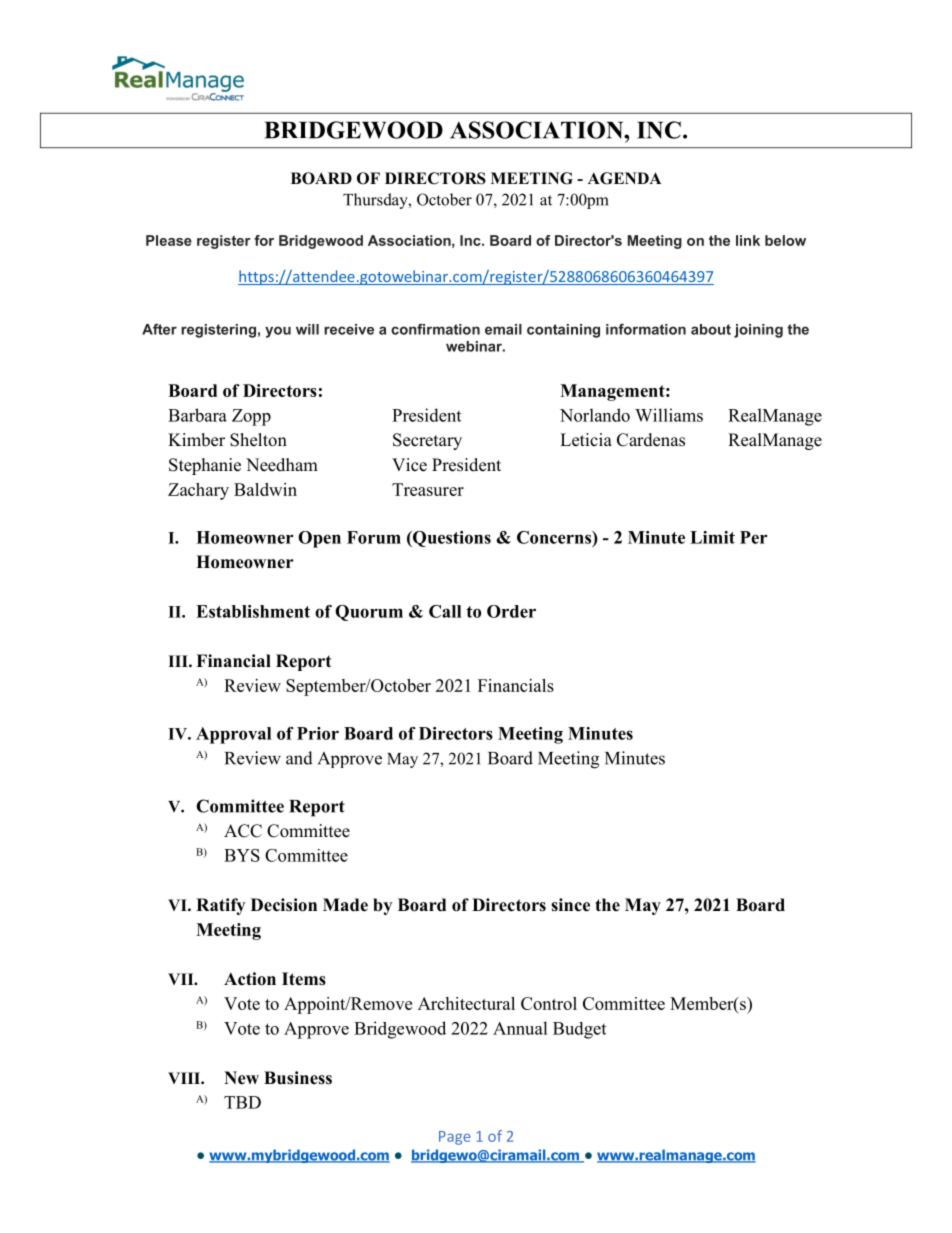  What do you see at coordinates (242, 1102) in the screenshot?
I see `TBD` at bounding box center [242, 1102].
